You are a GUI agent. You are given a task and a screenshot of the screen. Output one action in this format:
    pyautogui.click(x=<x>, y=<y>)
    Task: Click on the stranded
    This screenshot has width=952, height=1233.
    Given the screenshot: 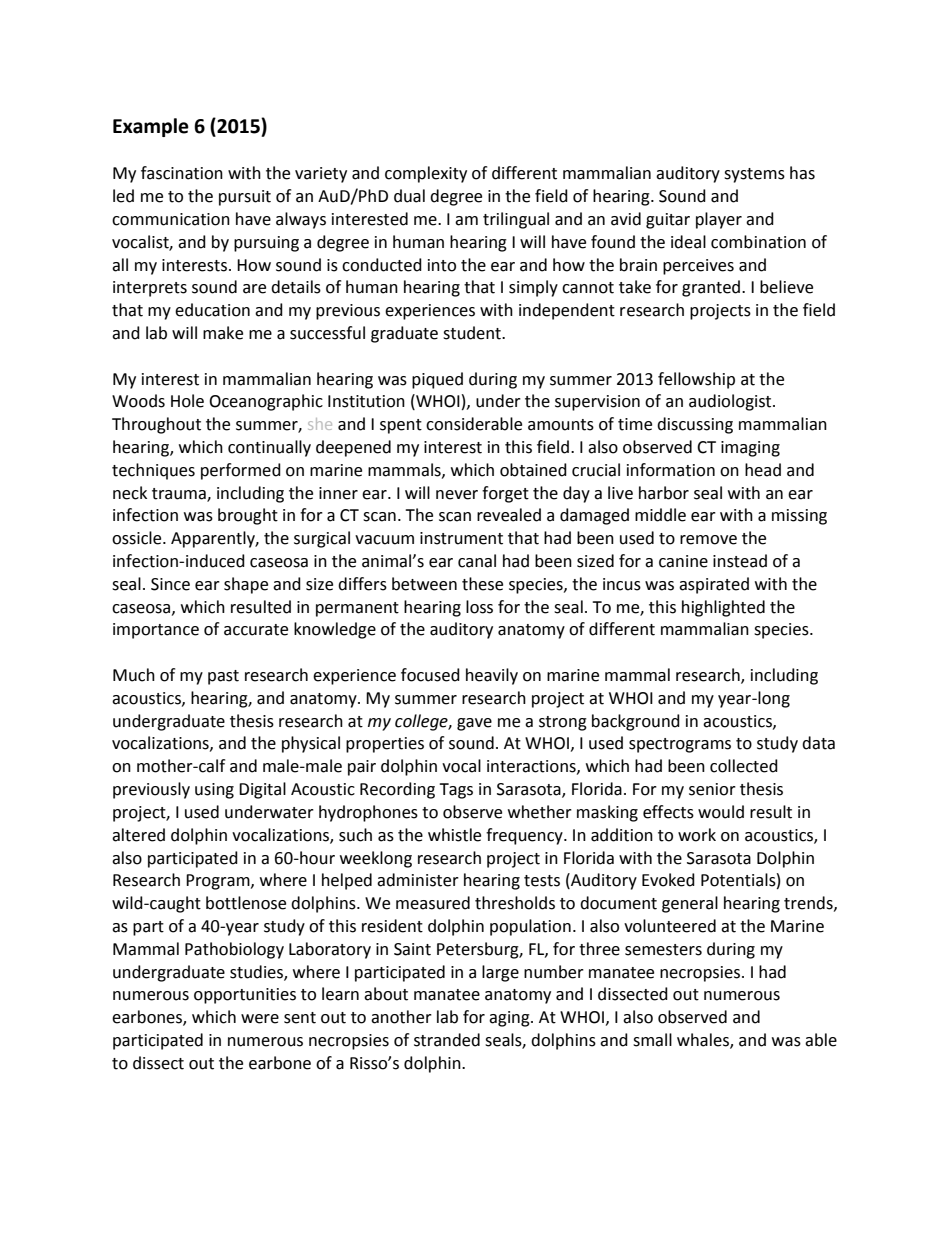 What is the action you would take?
    pyautogui.click(x=447, y=1040)
